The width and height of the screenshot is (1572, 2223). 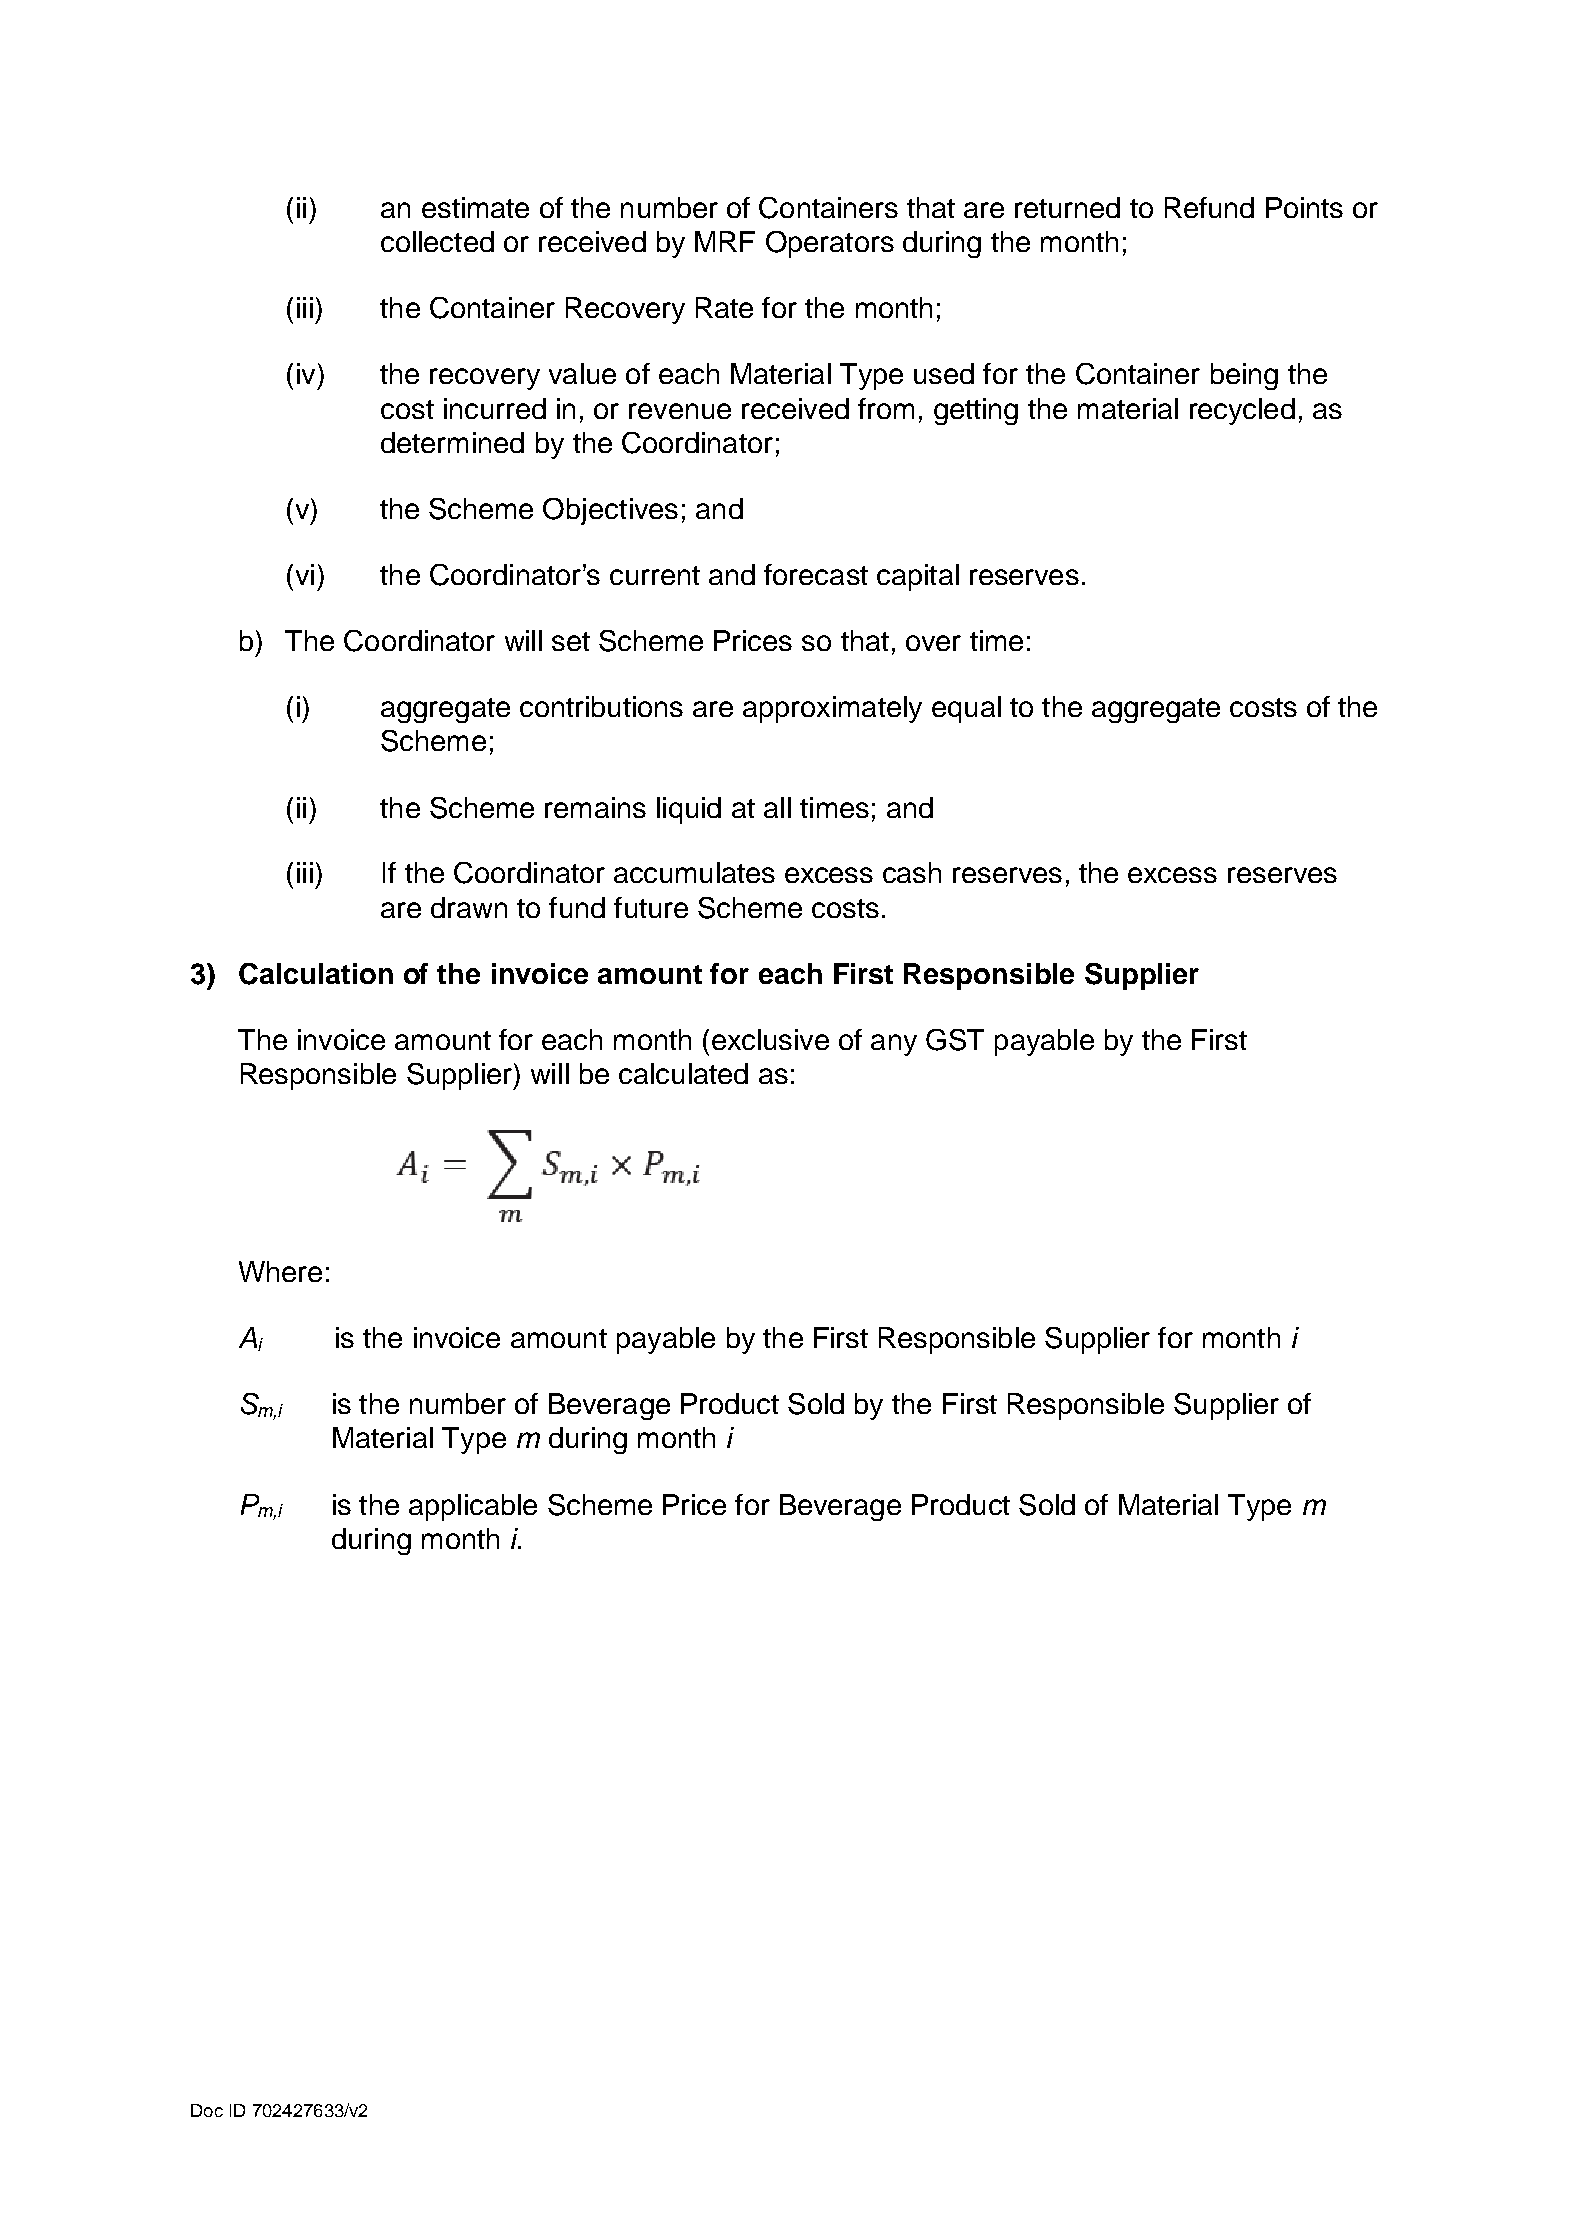 What do you see at coordinates (571, 641) in the screenshot?
I see `set` at bounding box center [571, 641].
